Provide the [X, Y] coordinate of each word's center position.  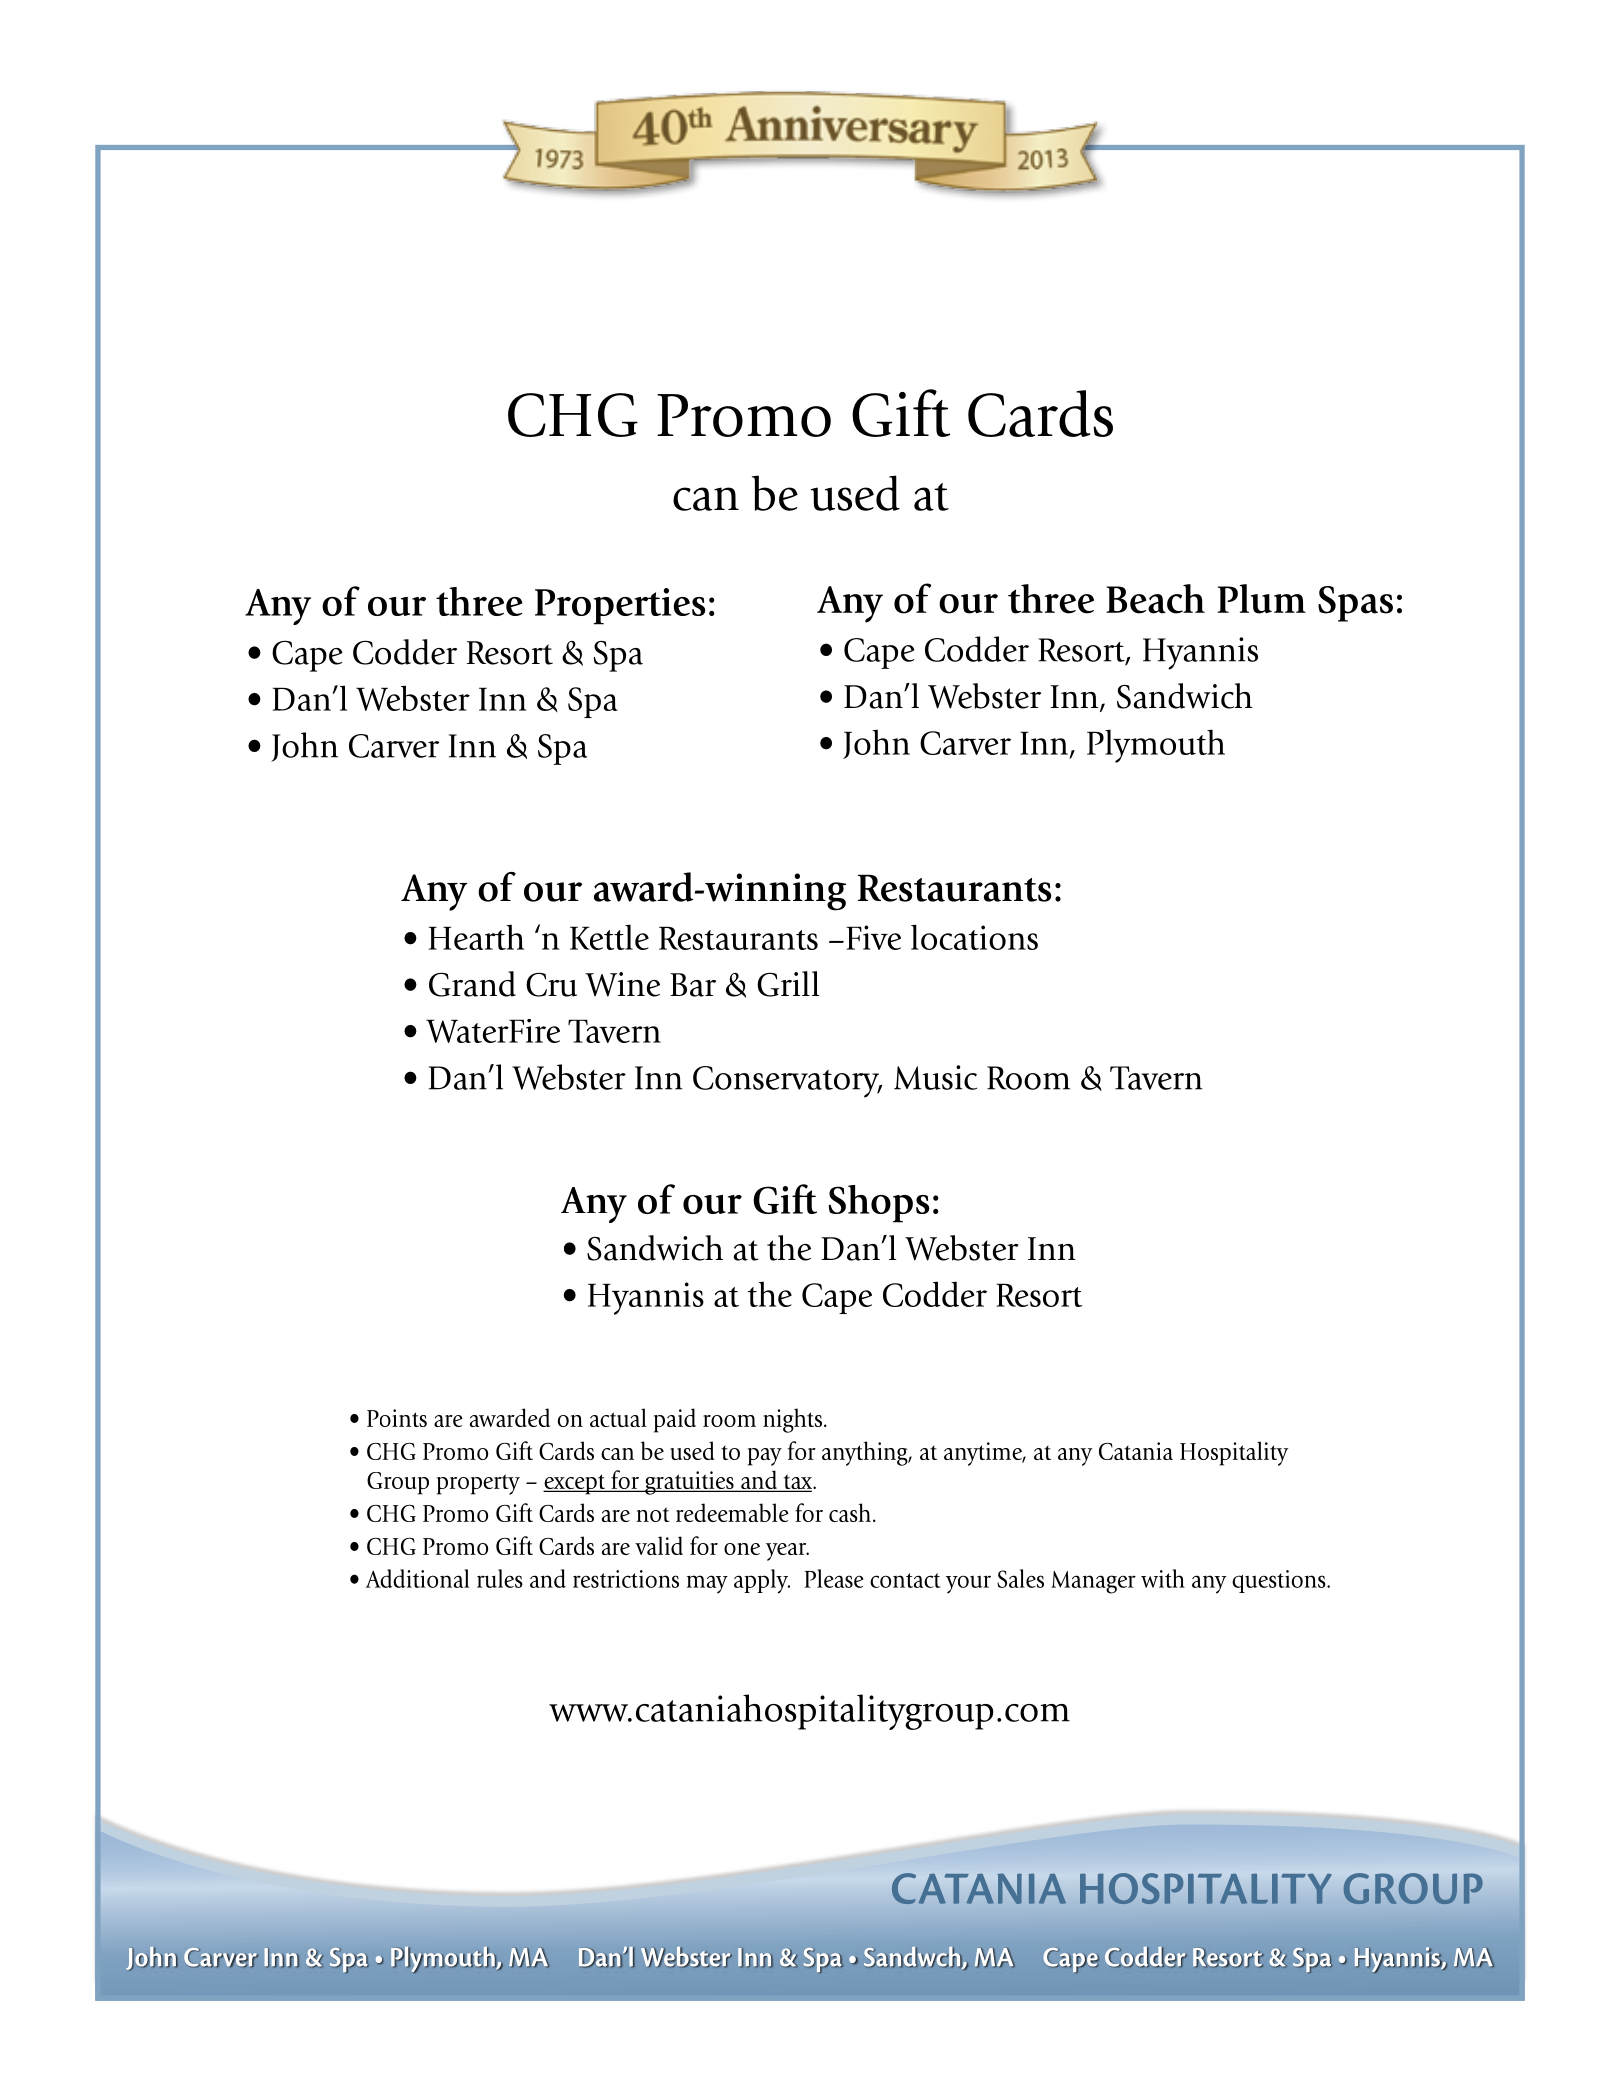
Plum [1261, 599]
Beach [1155, 599]
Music [935, 1077]
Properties [620, 606]
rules [500, 1578]
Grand [472, 984]
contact [905, 1580]
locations [974, 937]
